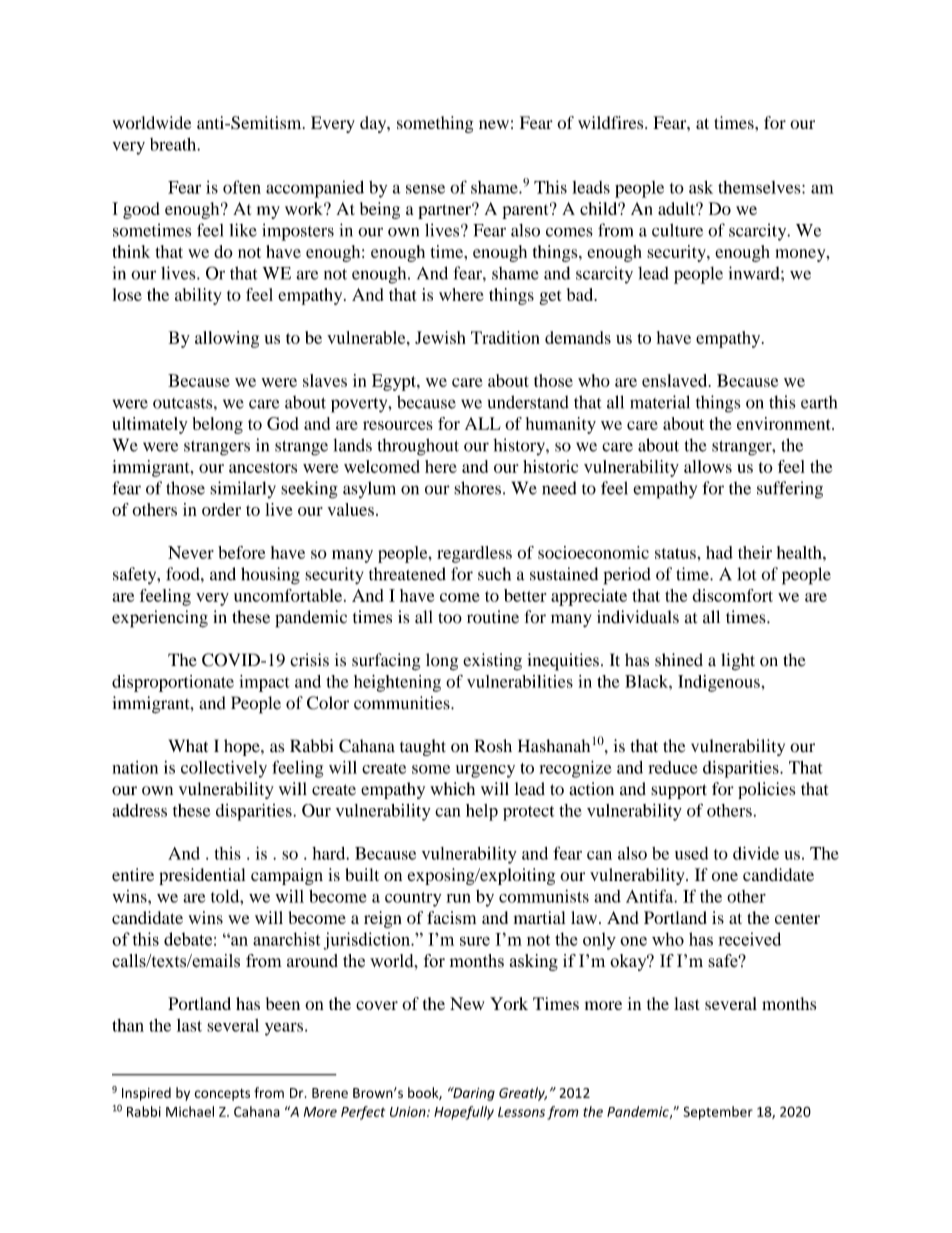  What do you see at coordinates (760, 187) in the screenshot?
I see `themselves` at bounding box center [760, 187].
